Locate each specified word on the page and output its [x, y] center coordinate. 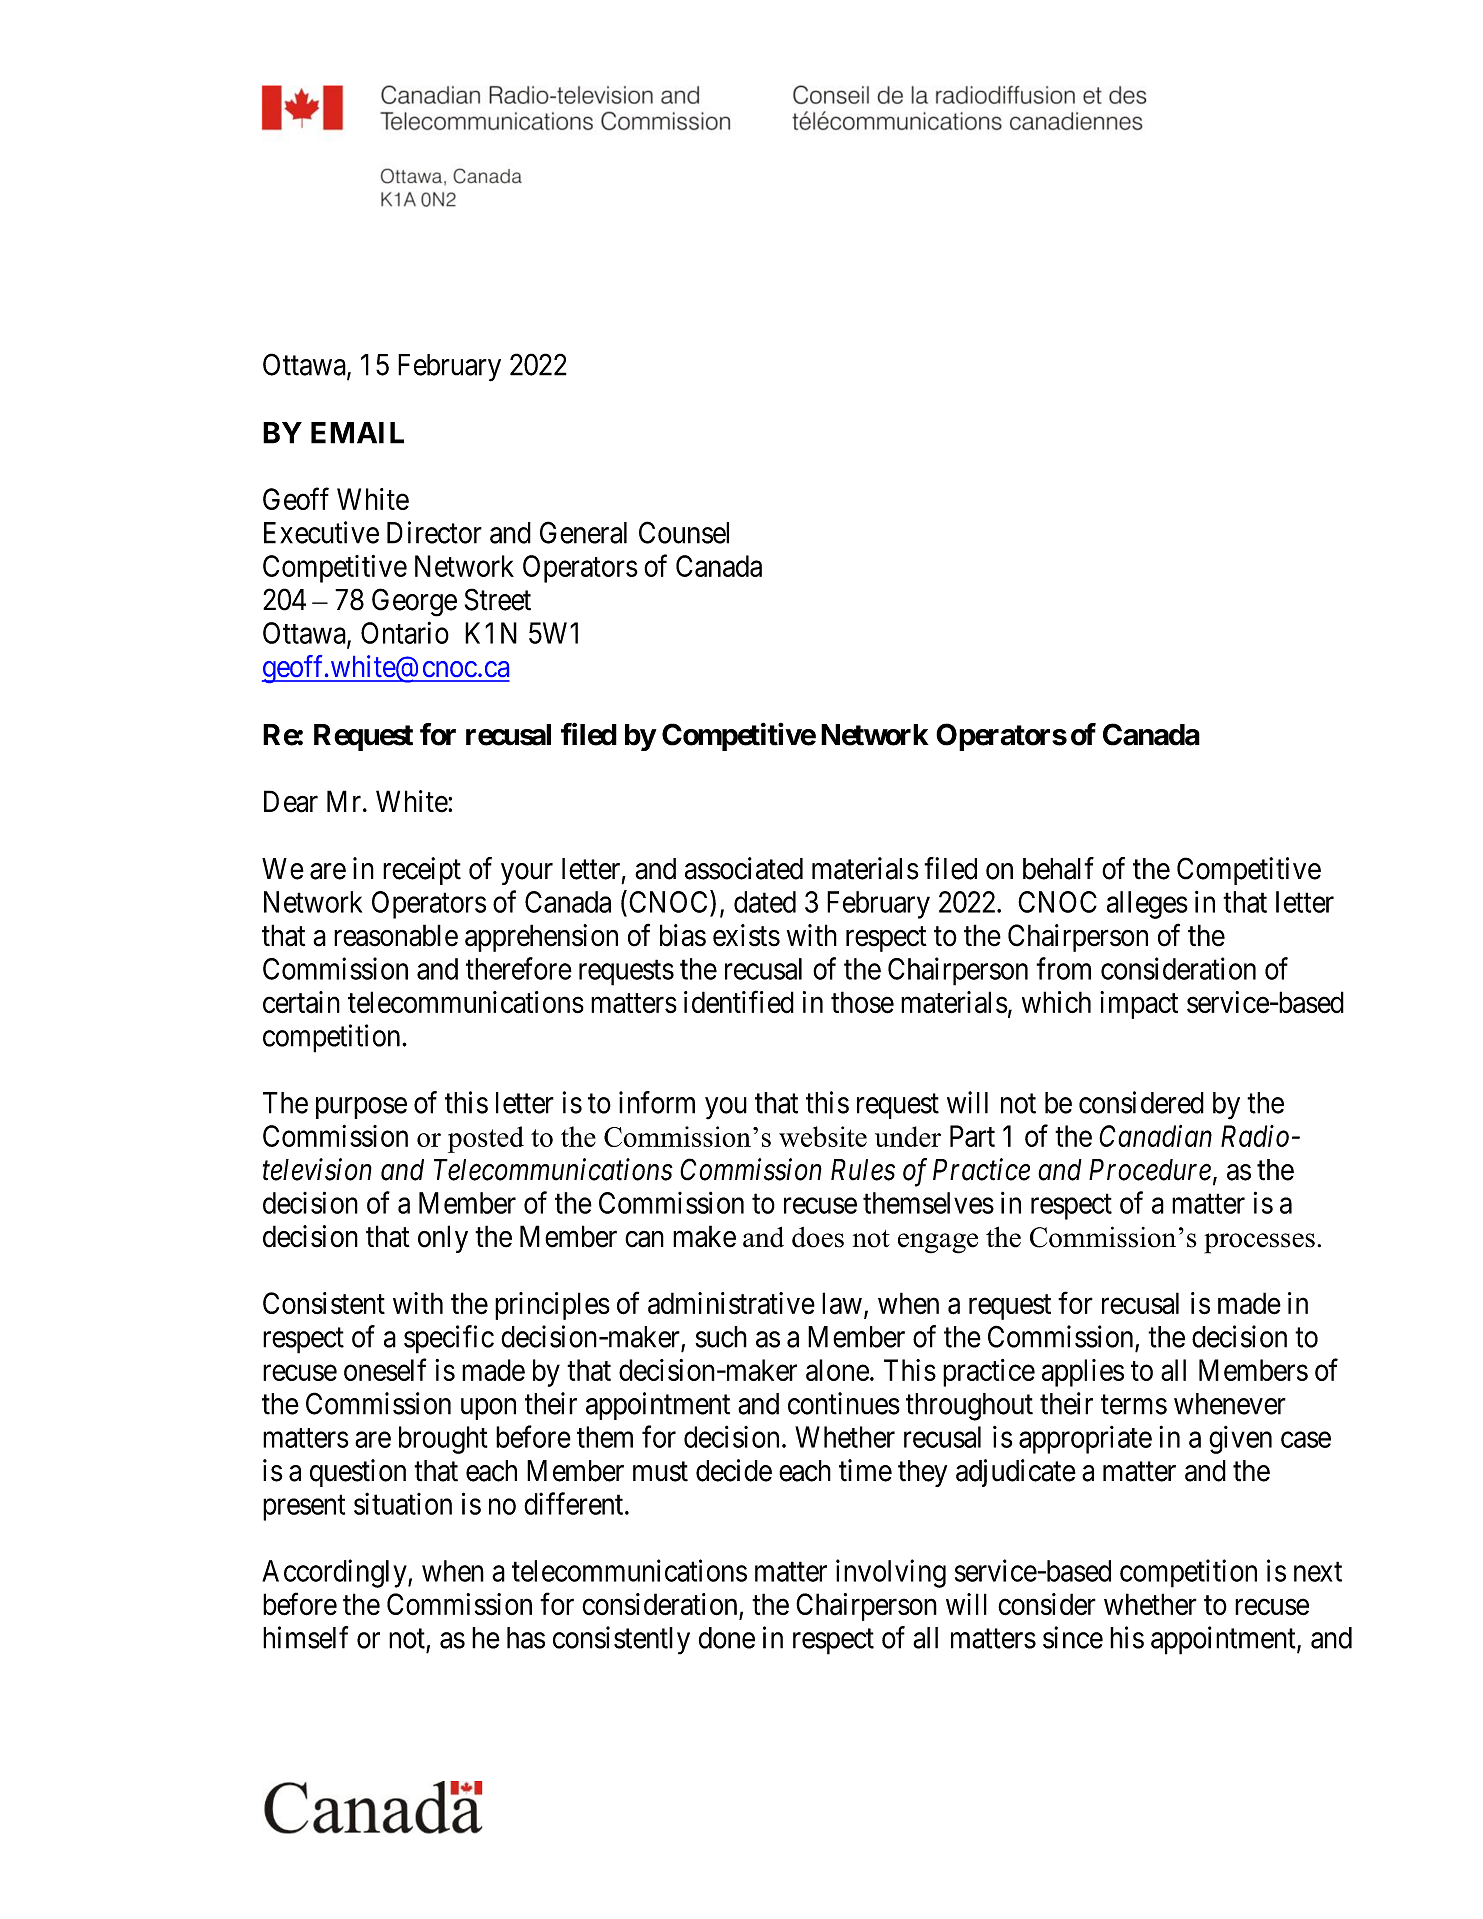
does [818, 1237]
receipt [422, 871]
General [583, 532]
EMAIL [357, 433]
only [443, 1239]
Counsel [684, 532]
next [1318, 1572]
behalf [1058, 868]
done [727, 1638]
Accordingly [335, 1573]
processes [1259, 1243]
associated [744, 868]
